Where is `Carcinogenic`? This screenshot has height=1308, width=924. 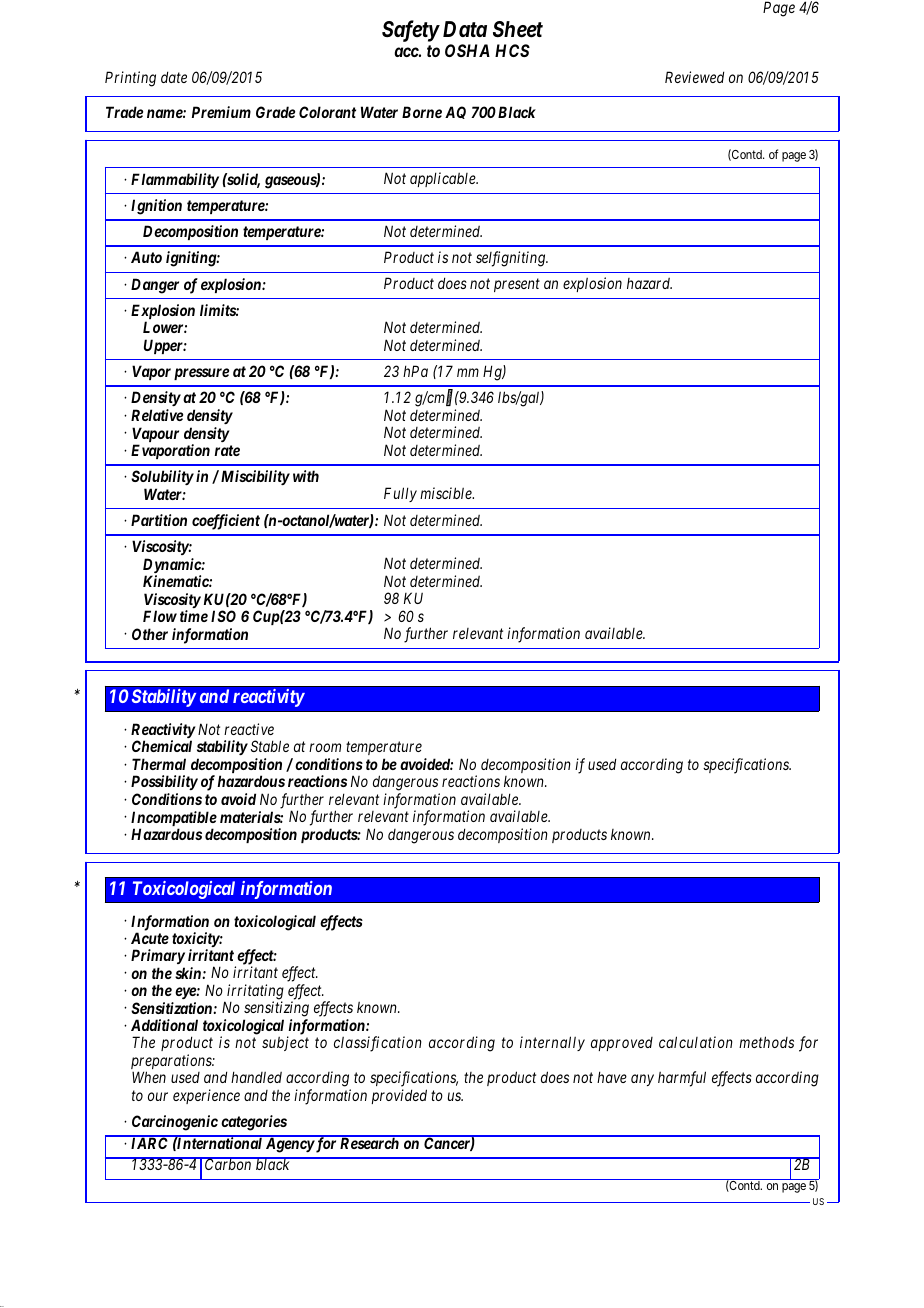
Carcinogenic is located at coordinates (175, 1123).
